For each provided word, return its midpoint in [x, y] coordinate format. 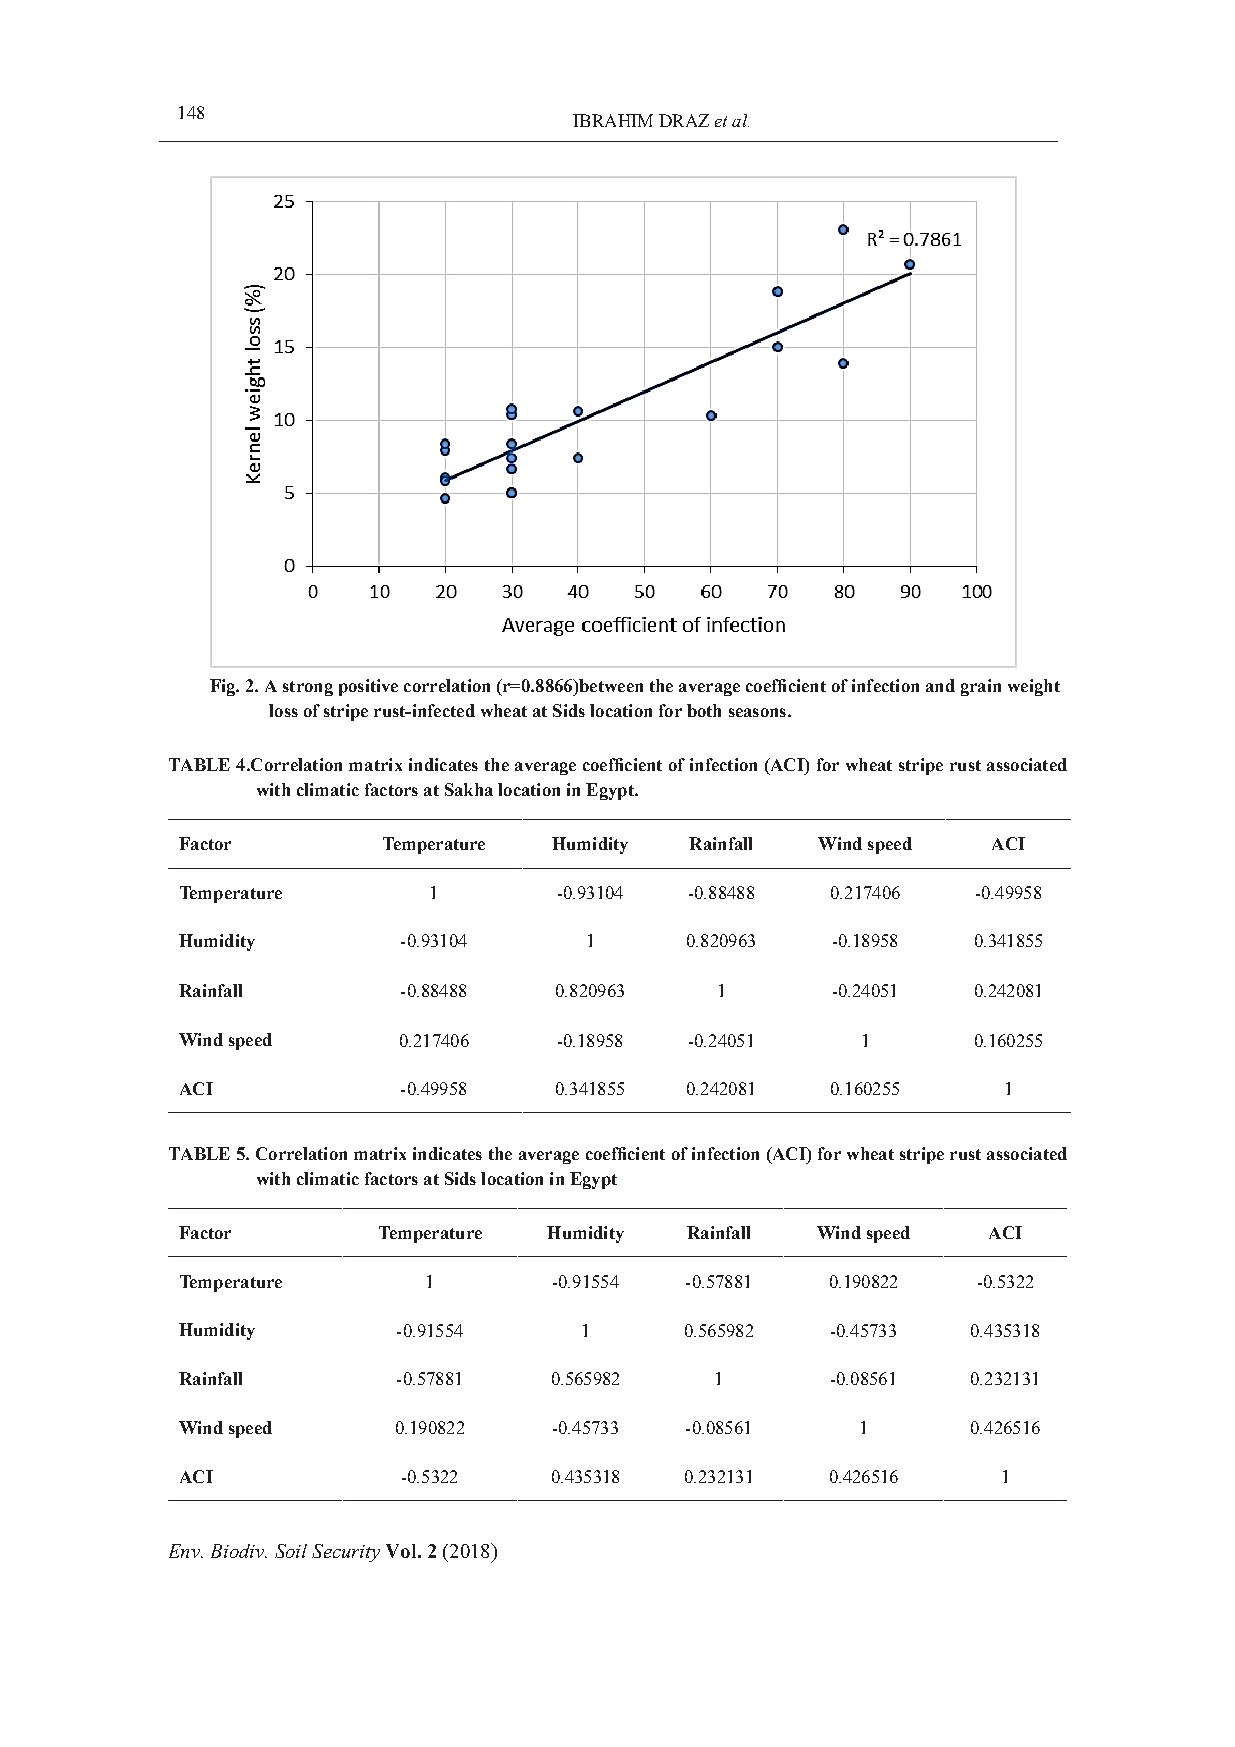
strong [308, 688]
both [704, 710]
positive [368, 687]
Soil [291, 1551]
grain [981, 687]
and [940, 685]
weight [1034, 687]
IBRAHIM [613, 120]
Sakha [469, 789]
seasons [757, 712]
